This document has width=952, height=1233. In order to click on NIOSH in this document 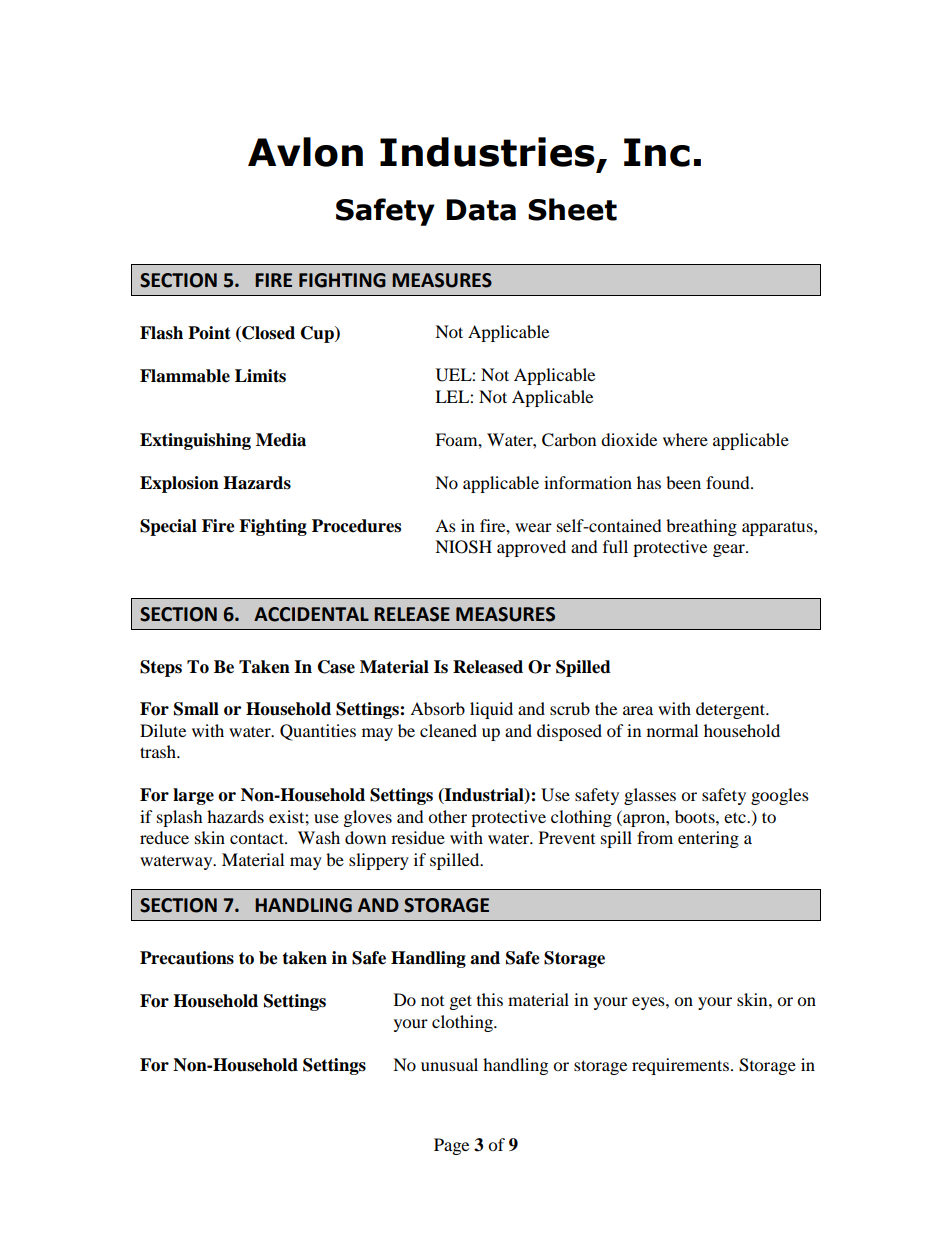, I will do `click(463, 547)`.
